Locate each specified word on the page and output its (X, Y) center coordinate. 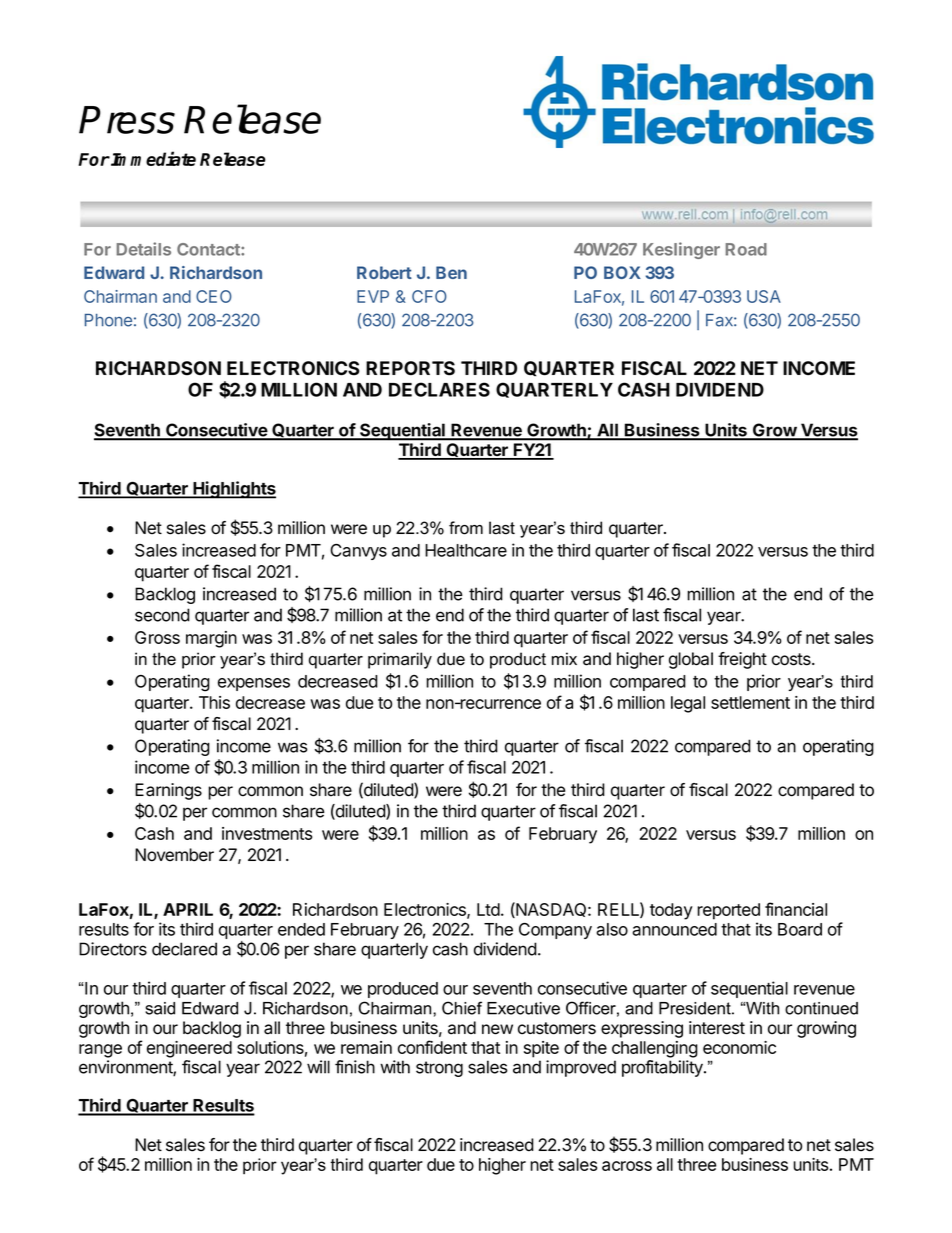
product (518, 660)
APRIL (188, 909)
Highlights (233, 490)
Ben (451, 272)
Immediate (152, 158)
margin (211, 639)
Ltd (488, 909)
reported (728, 911)
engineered (189, 1049)
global (691, 660)
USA (764, 296)
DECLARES (439, 389)
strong (439, 1069)
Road (746, 249)
